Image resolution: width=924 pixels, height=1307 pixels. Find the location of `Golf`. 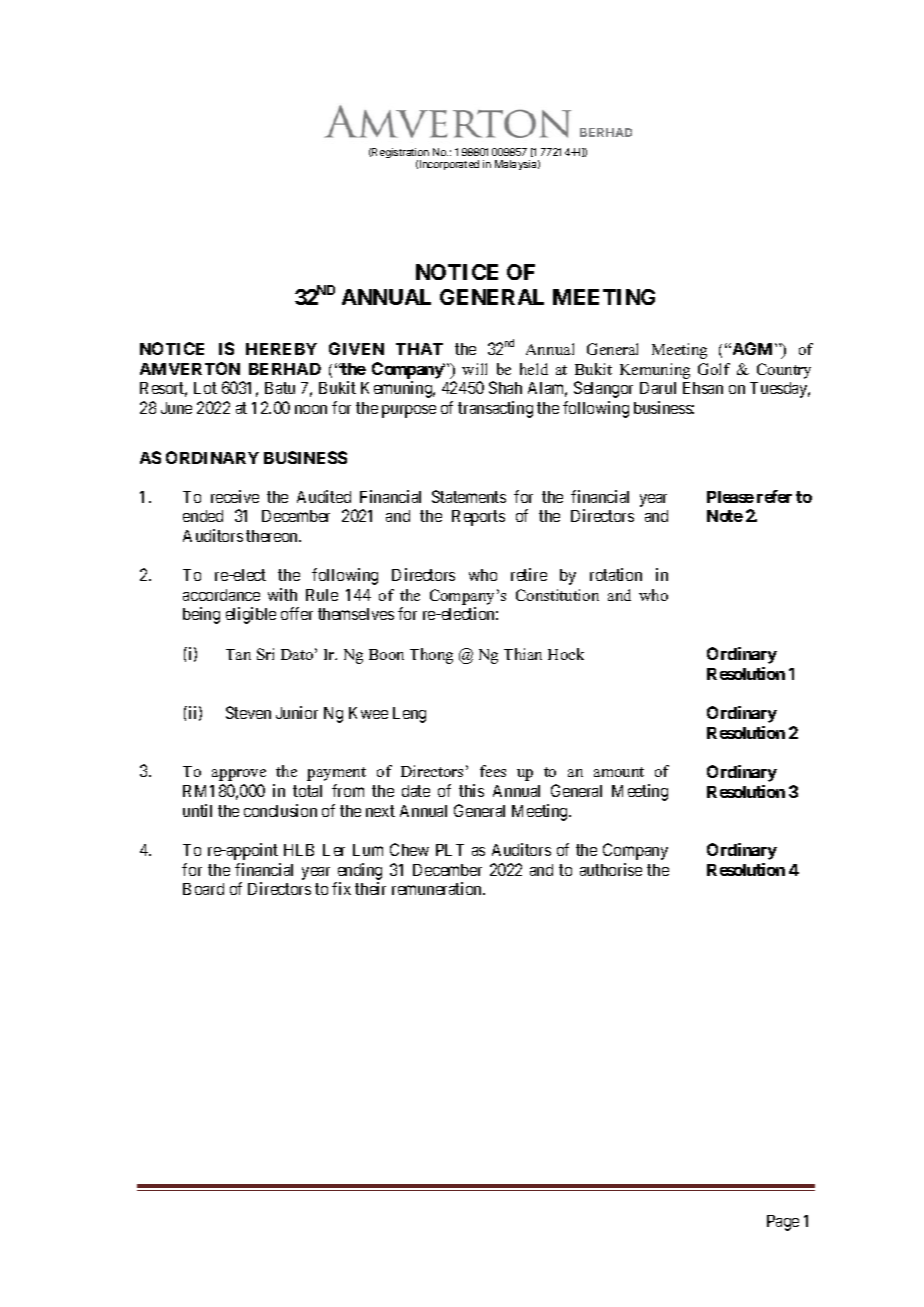

Golf is located at coordinates (714, 369).
